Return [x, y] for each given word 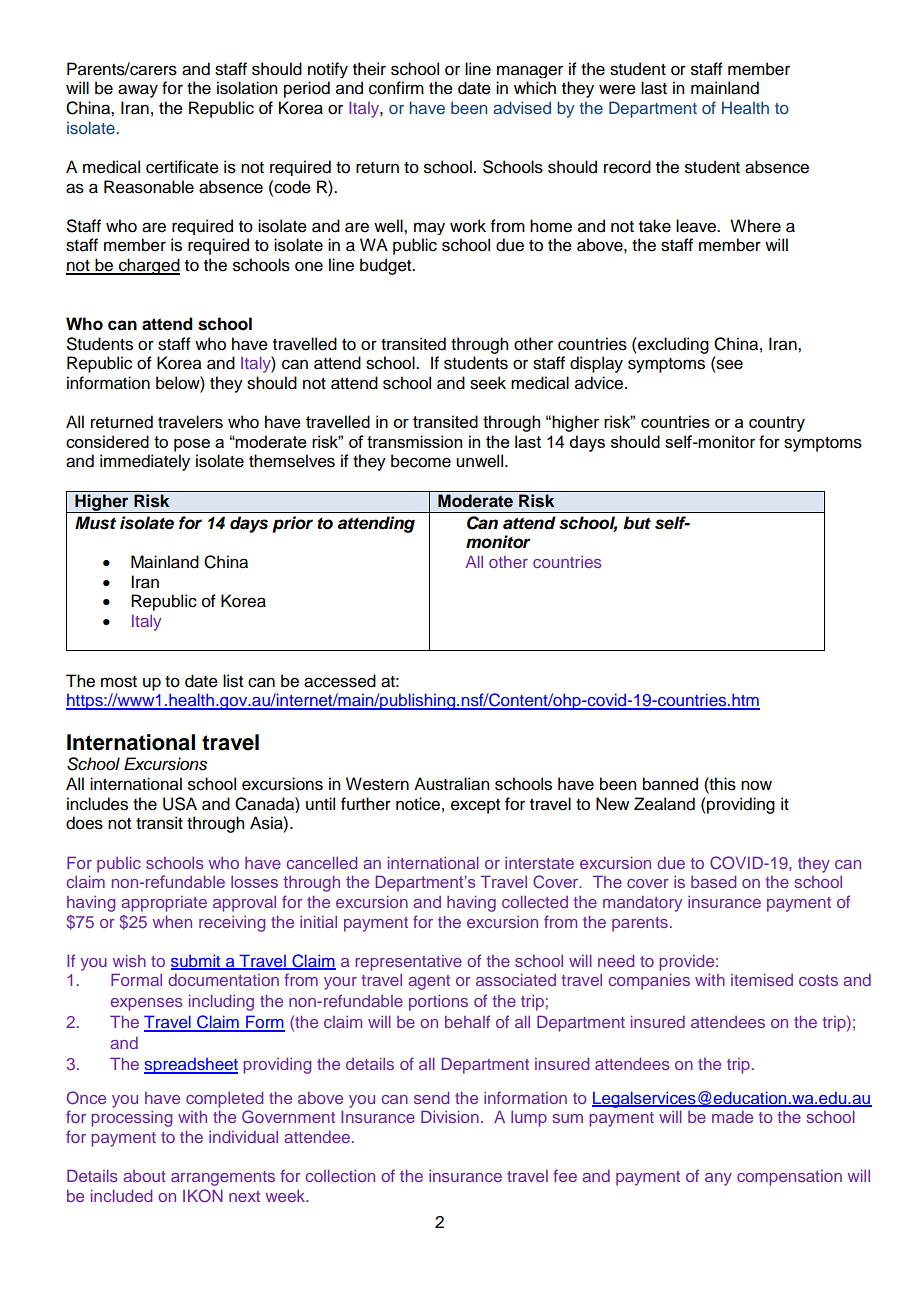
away [138, 91]
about [144, 1176]
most [119, 682]
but [637, 523]
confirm [396, 88]
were [617, 89]
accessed [340, 681]
